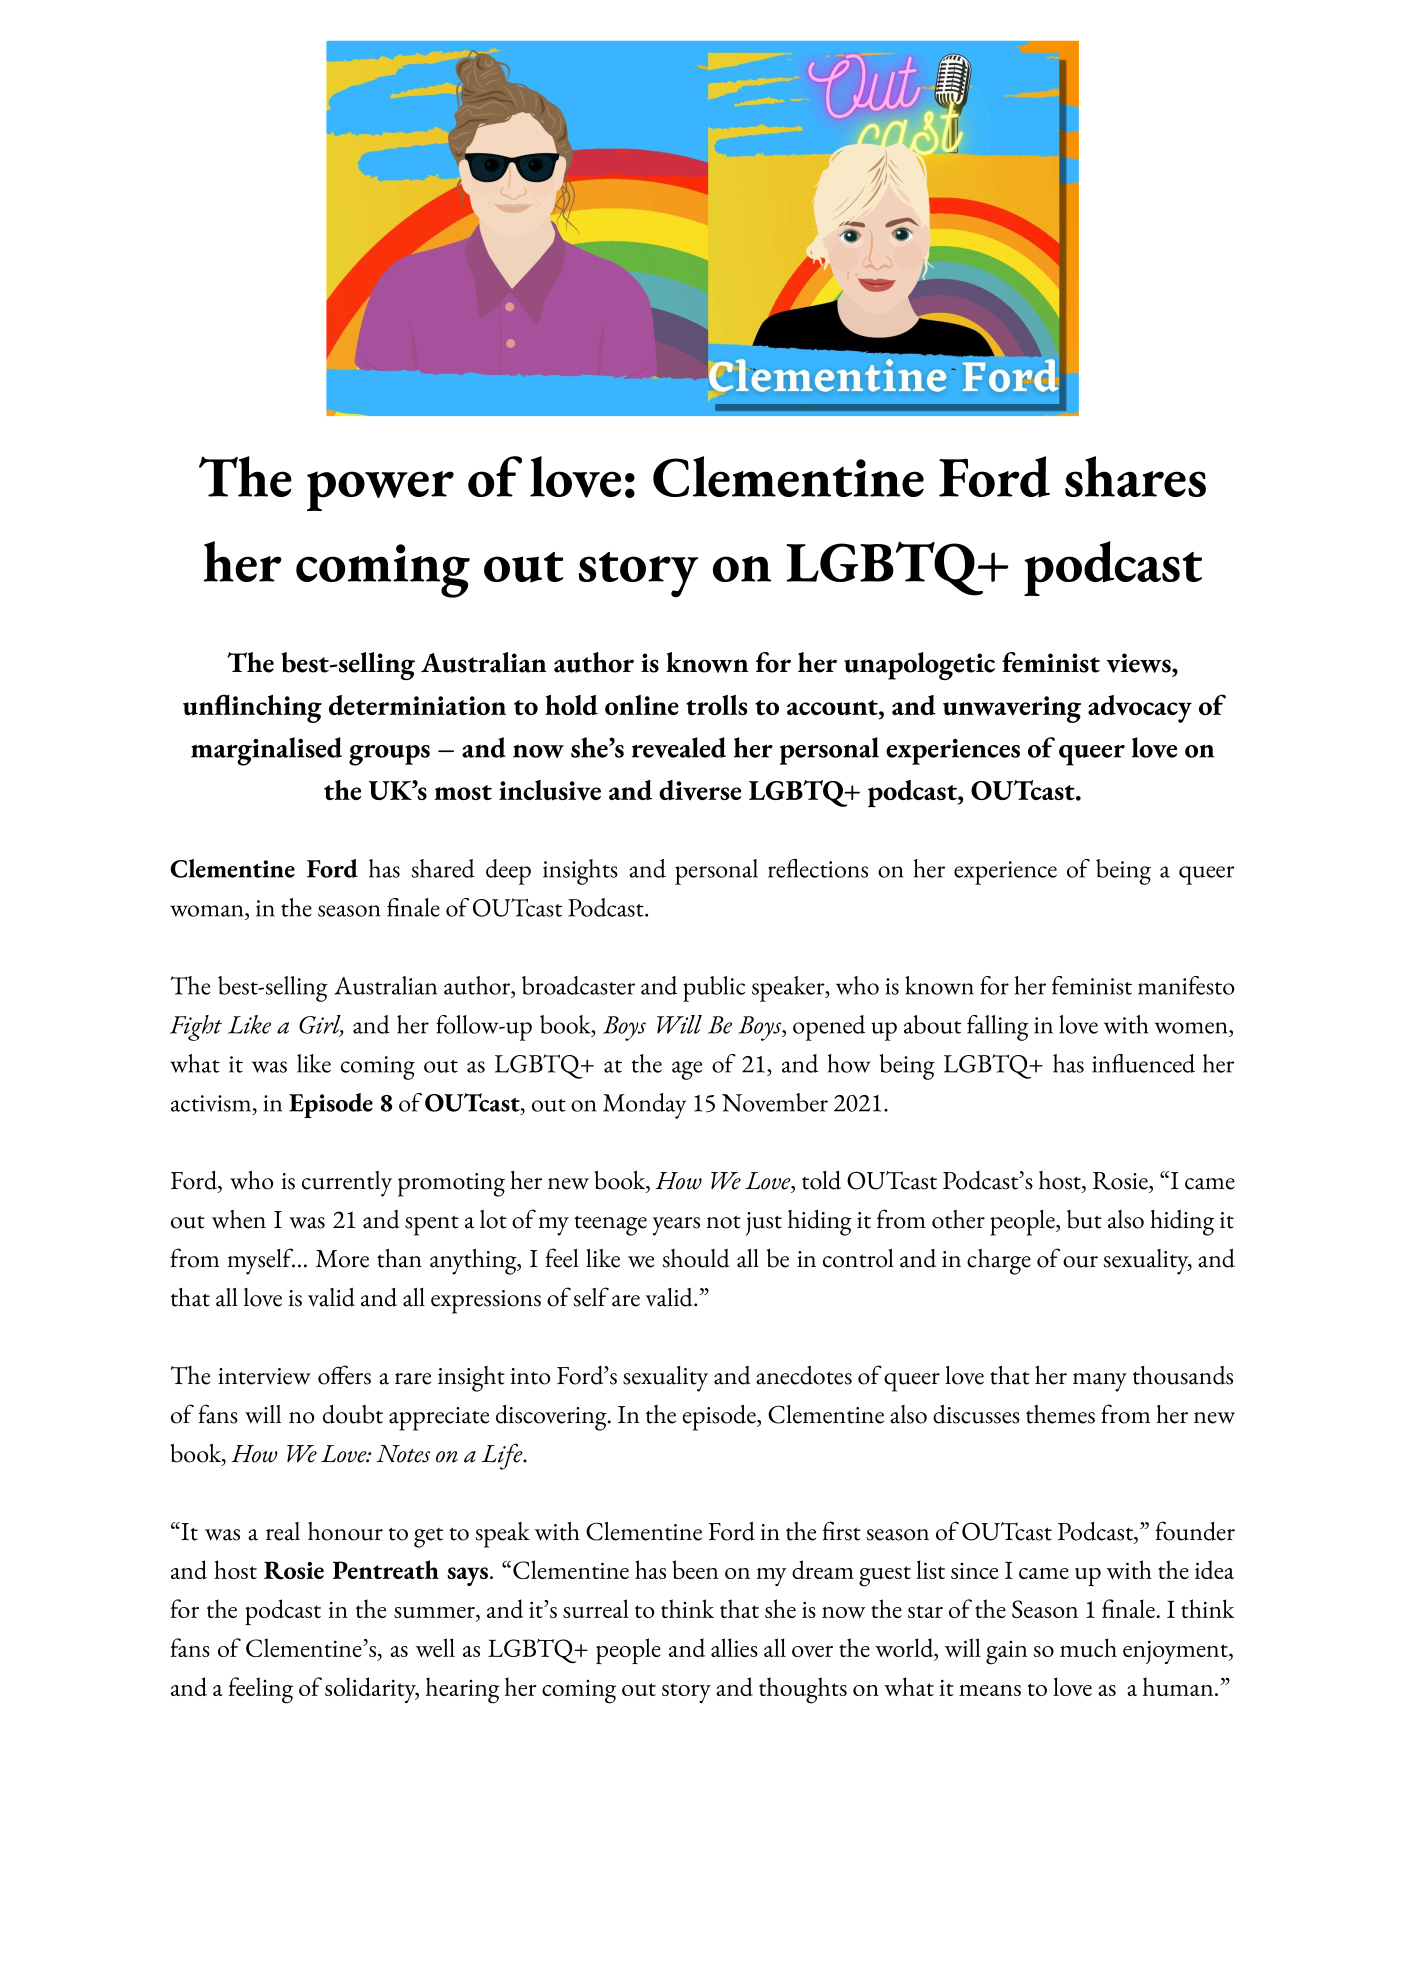  I want to click on but, so click(1084, 1219).
